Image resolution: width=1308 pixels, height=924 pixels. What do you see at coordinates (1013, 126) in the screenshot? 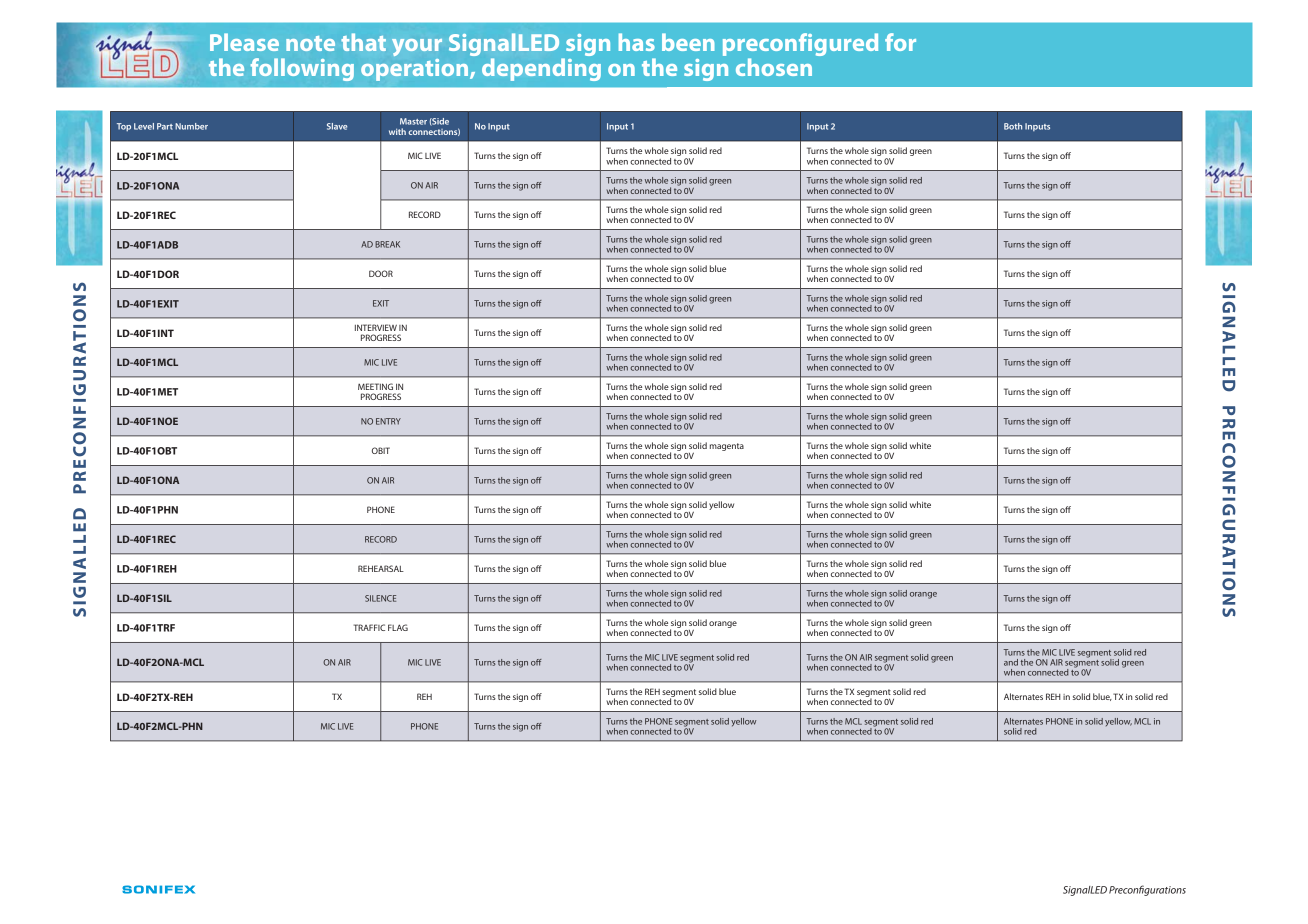
I see `Both` at bounding box center [1013, 126].
